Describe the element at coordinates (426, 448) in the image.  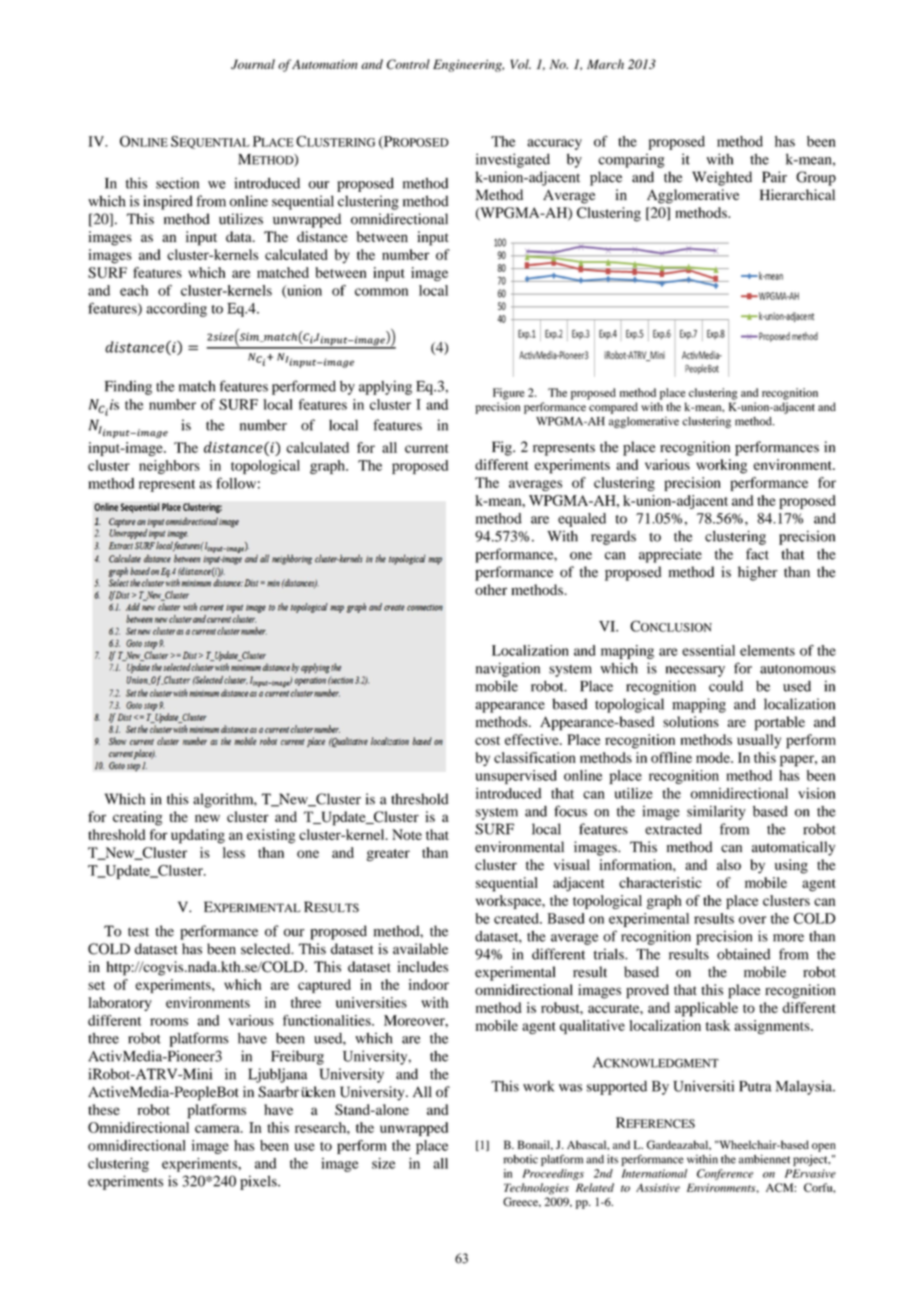
I see `current` at that location.
